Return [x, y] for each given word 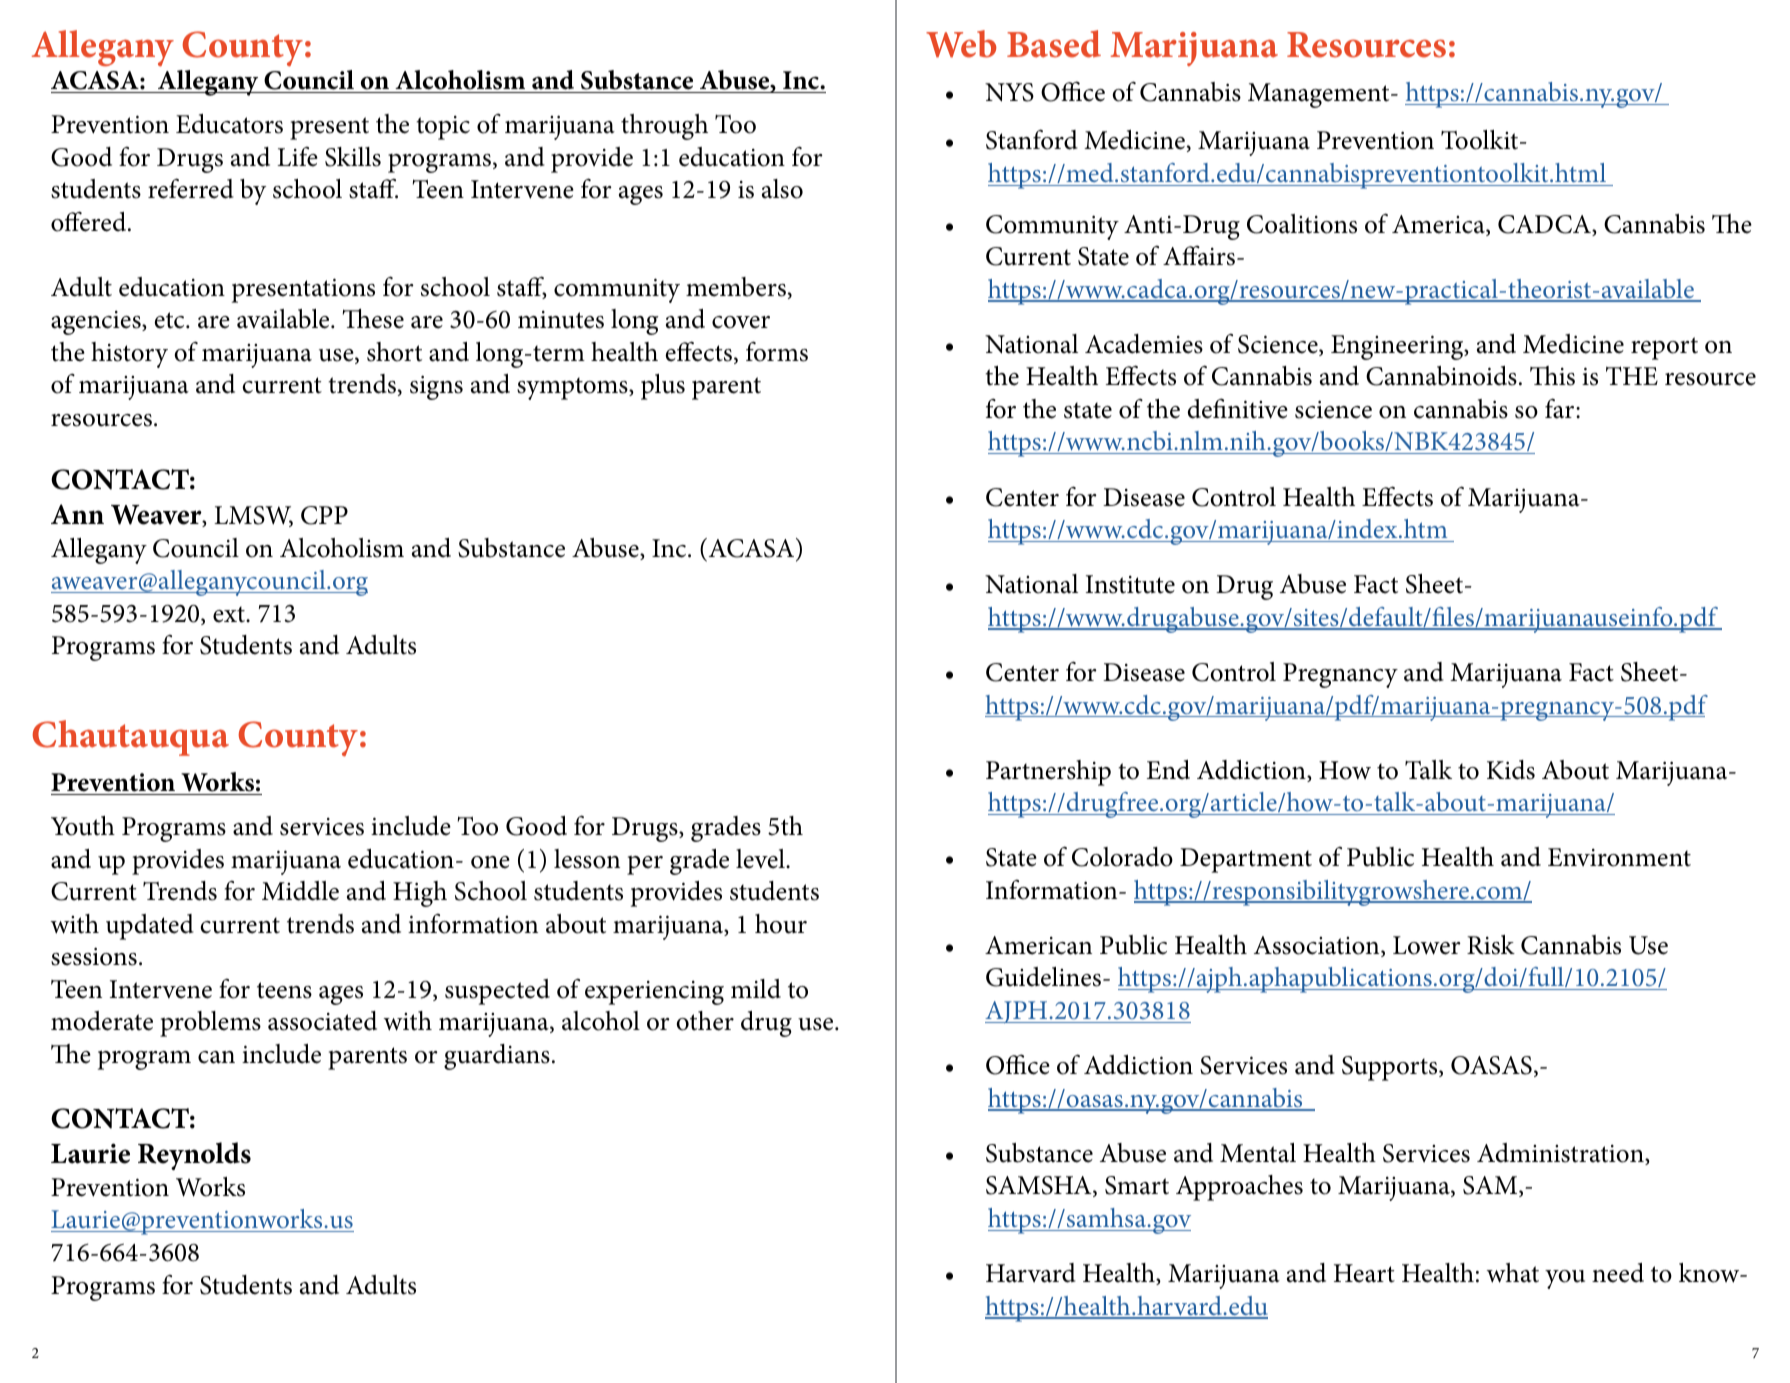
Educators [229, 124]
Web [961, 44]
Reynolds [194, 1156]
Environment [1619, 857]
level [761, 859]
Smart [1137, 1185]
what [1513, 1273]
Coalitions [1302, 224]
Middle [300, 891]
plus [663, 387]
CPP [324, 515]
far [1561, 408]
